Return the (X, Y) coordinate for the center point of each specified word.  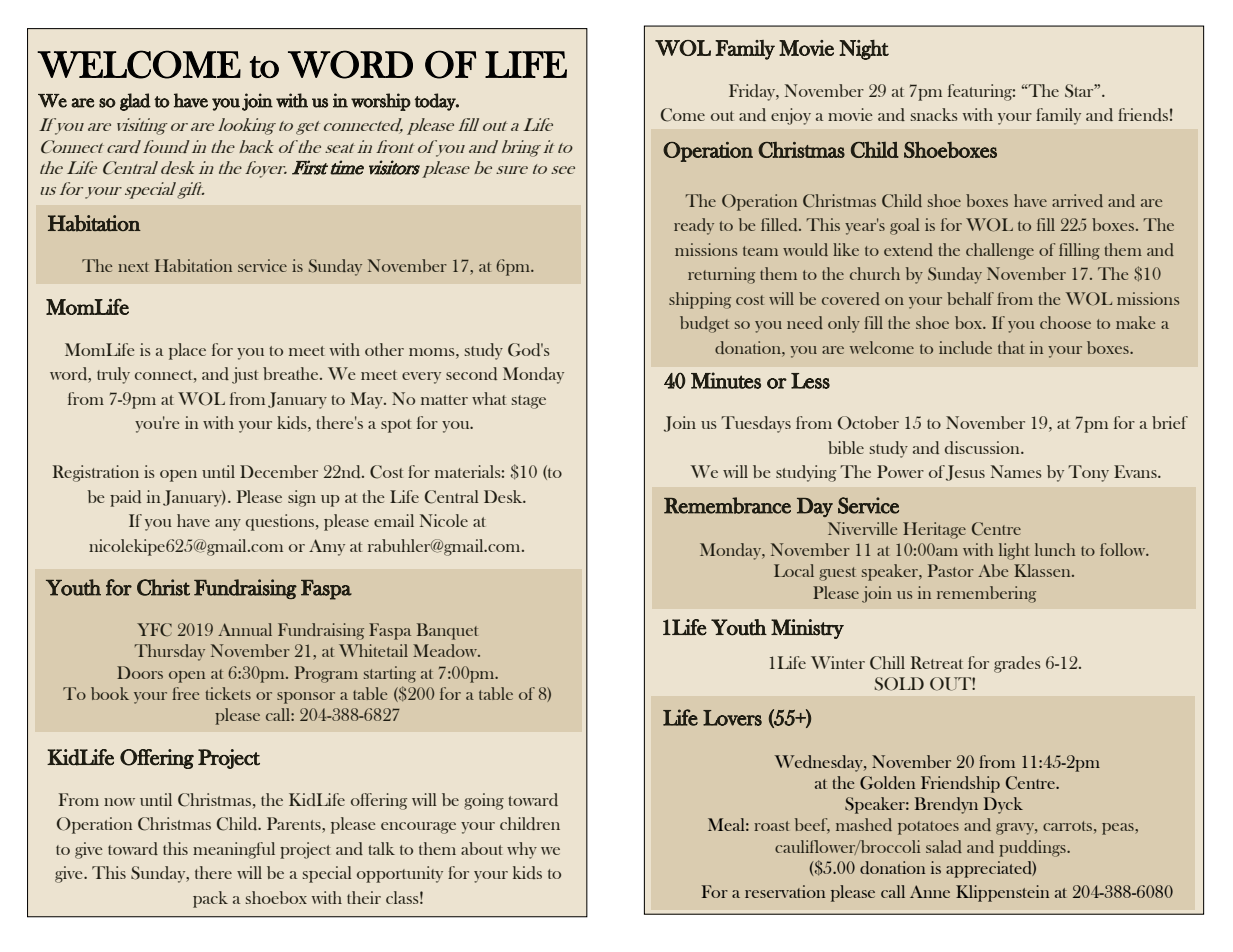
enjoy (791, 116)
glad (135, 102)
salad (944, 846)
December (279, 471)
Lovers (732, 718)
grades (1017, 664)
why (522, 850)
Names (1016, 471)
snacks (934, 114)
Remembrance (727, 505)
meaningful (234, 850)
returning (721, 275)
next (133, 267)
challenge (1000, 251)
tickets (228, 693)
